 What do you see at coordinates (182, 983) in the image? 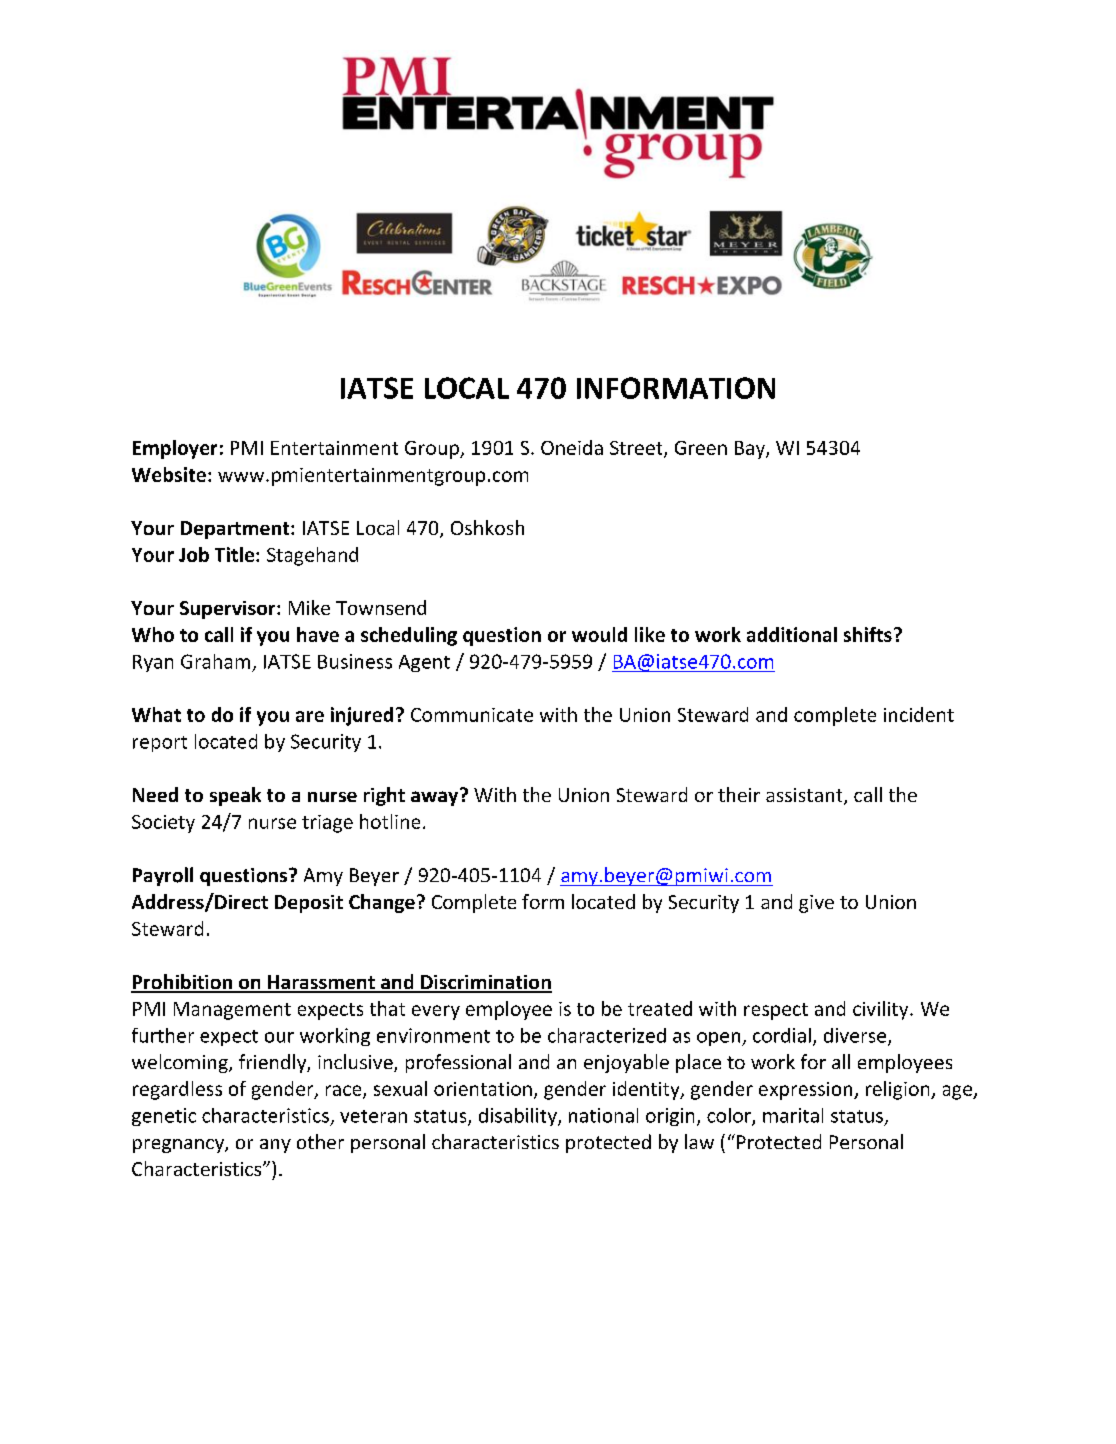
I see `Prohibition` at bounding box center [182, 983].
